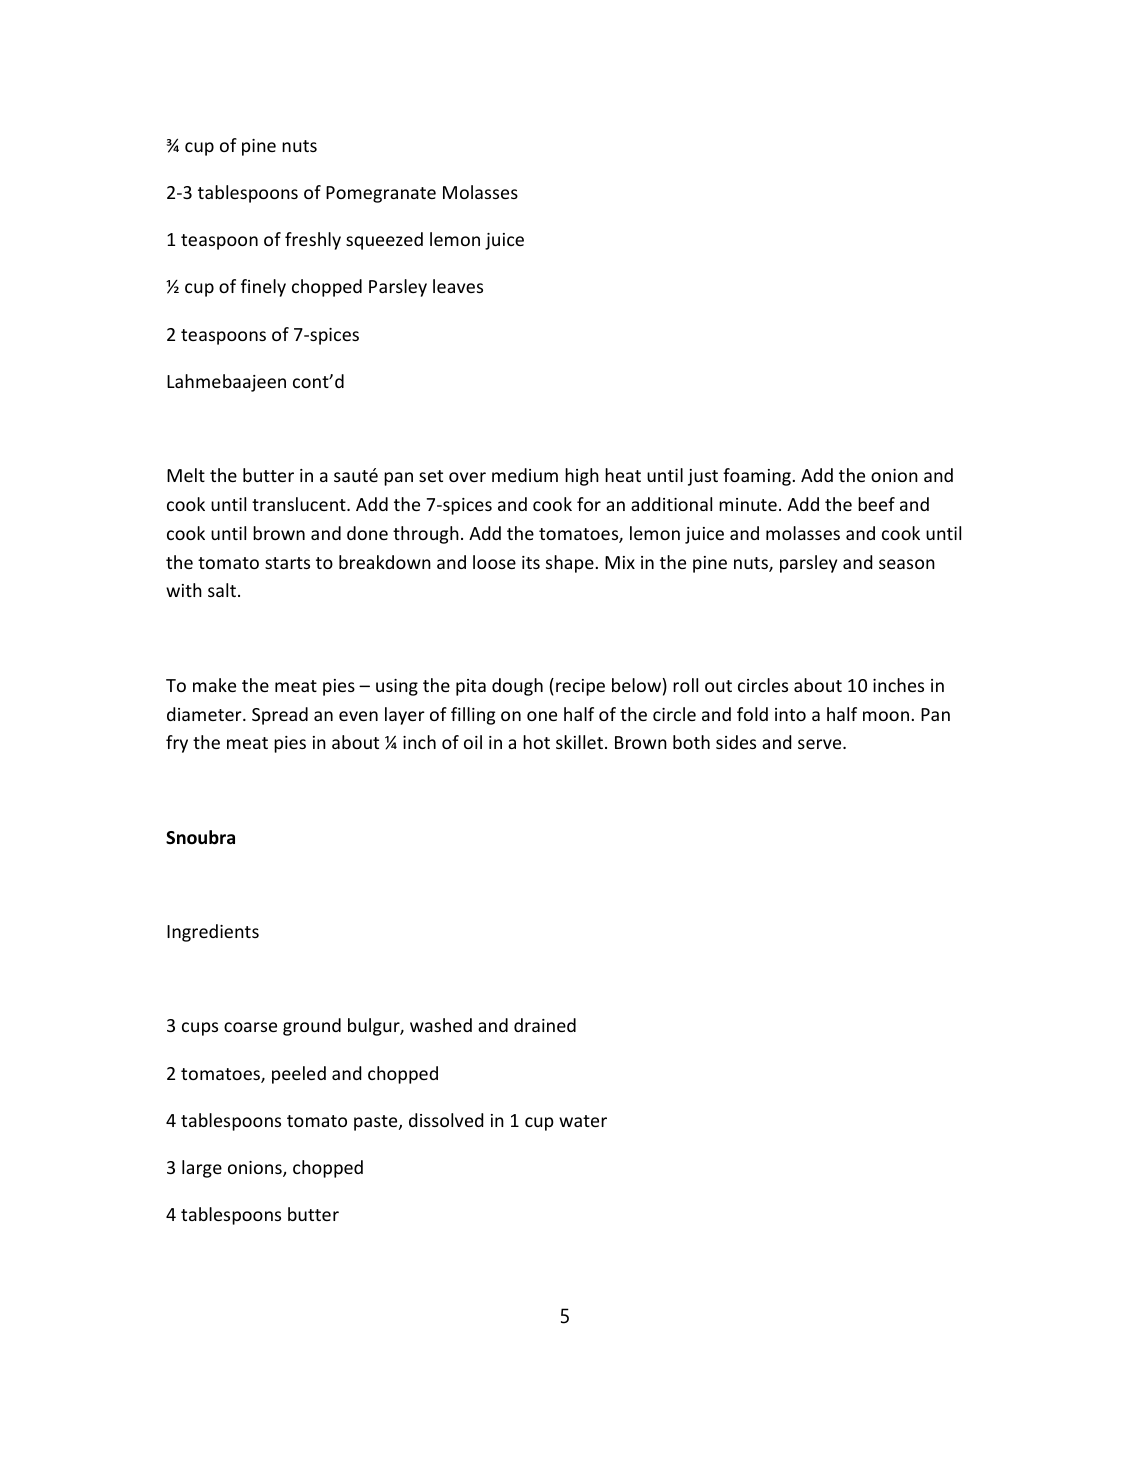 This document has width=1130, height=1462. What do you see at coordinates (458, 286) in the document?
I see `leaves` at bounding box center [458, 286].
